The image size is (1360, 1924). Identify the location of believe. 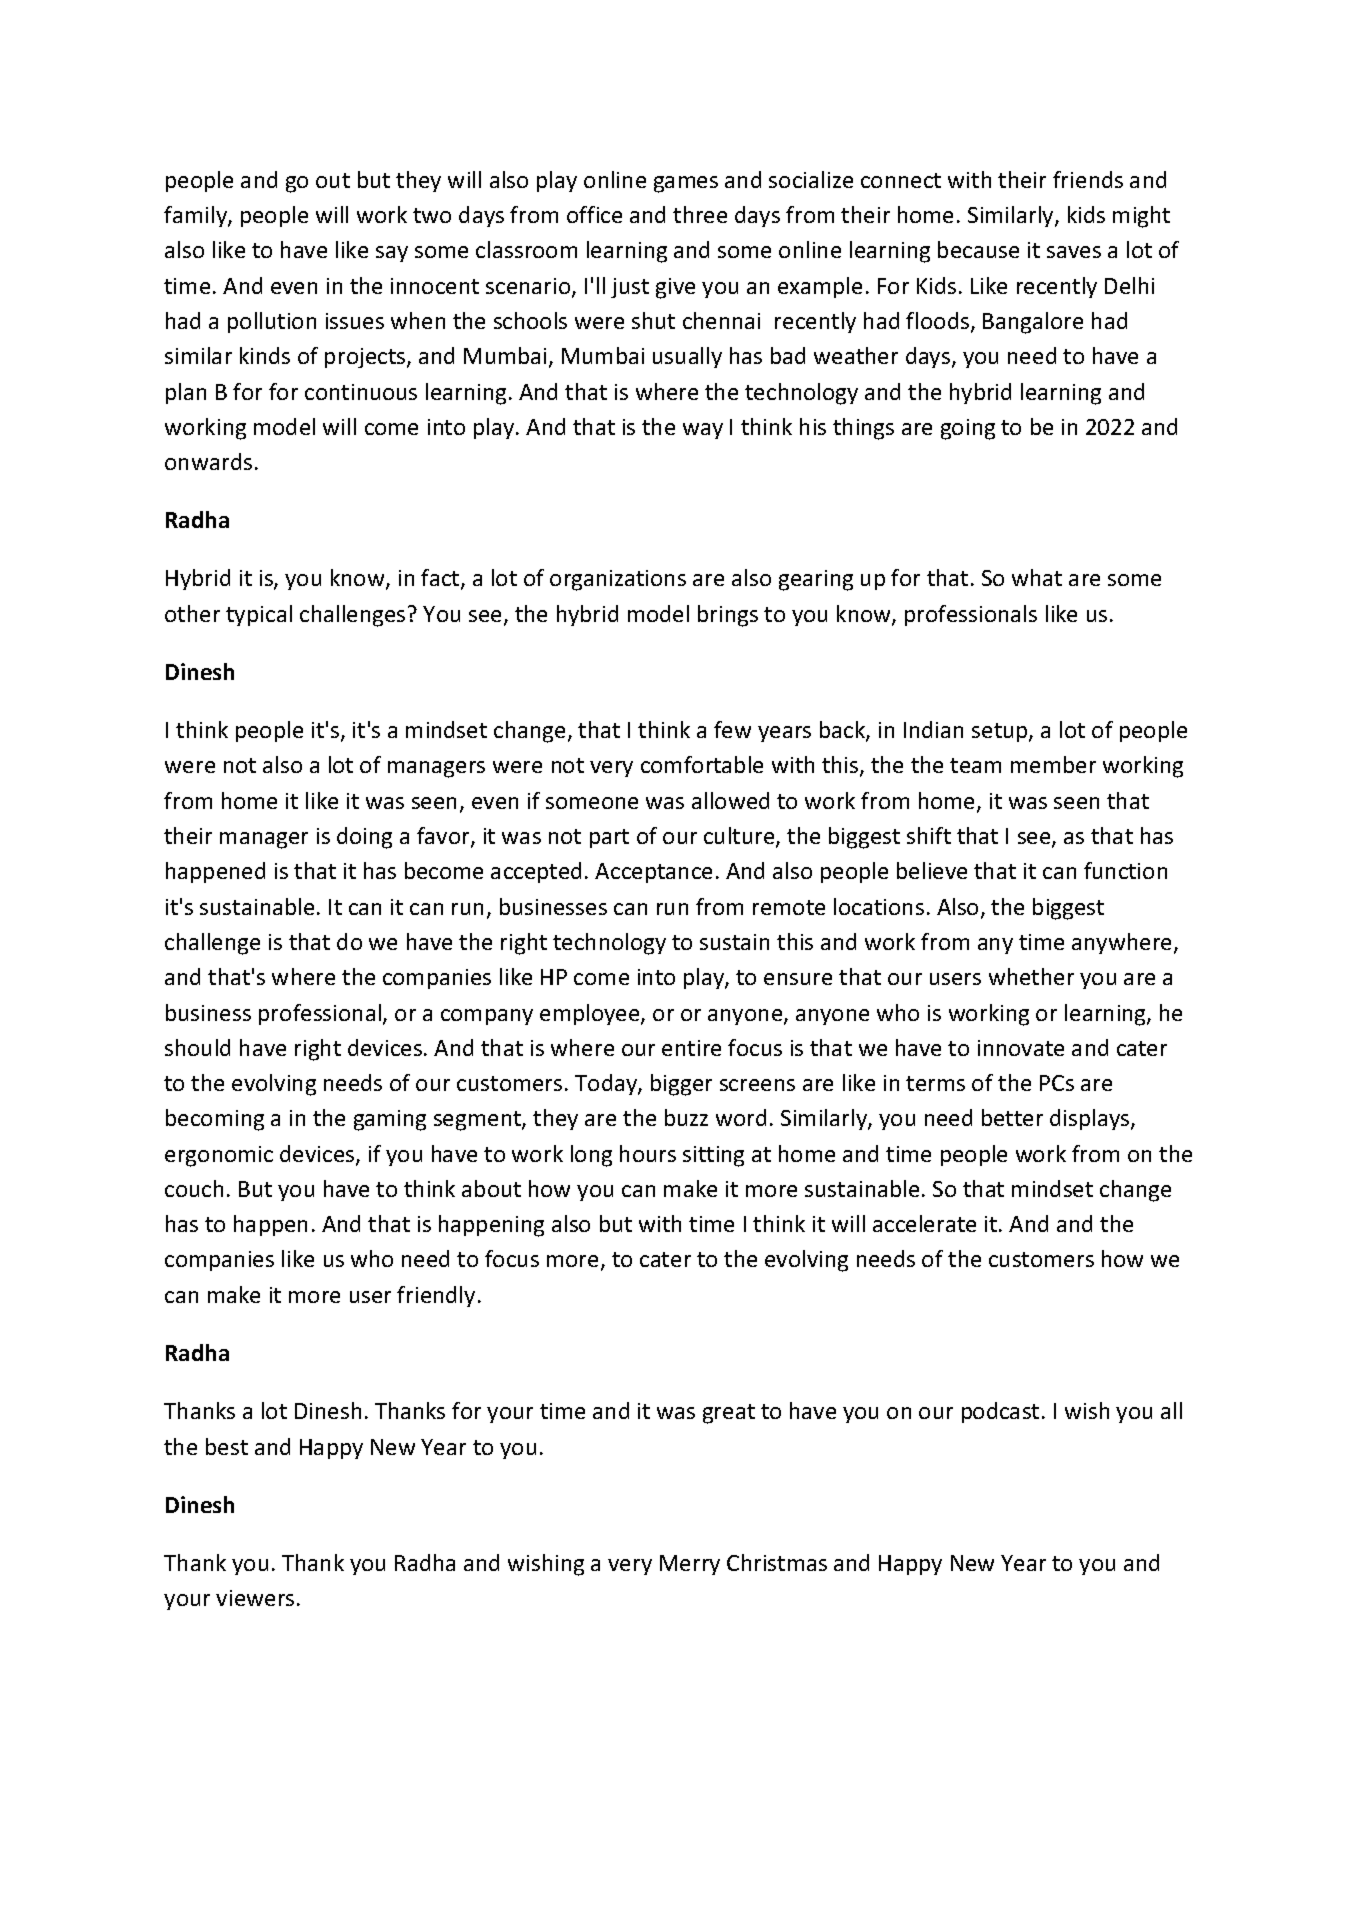
(932, 870).
